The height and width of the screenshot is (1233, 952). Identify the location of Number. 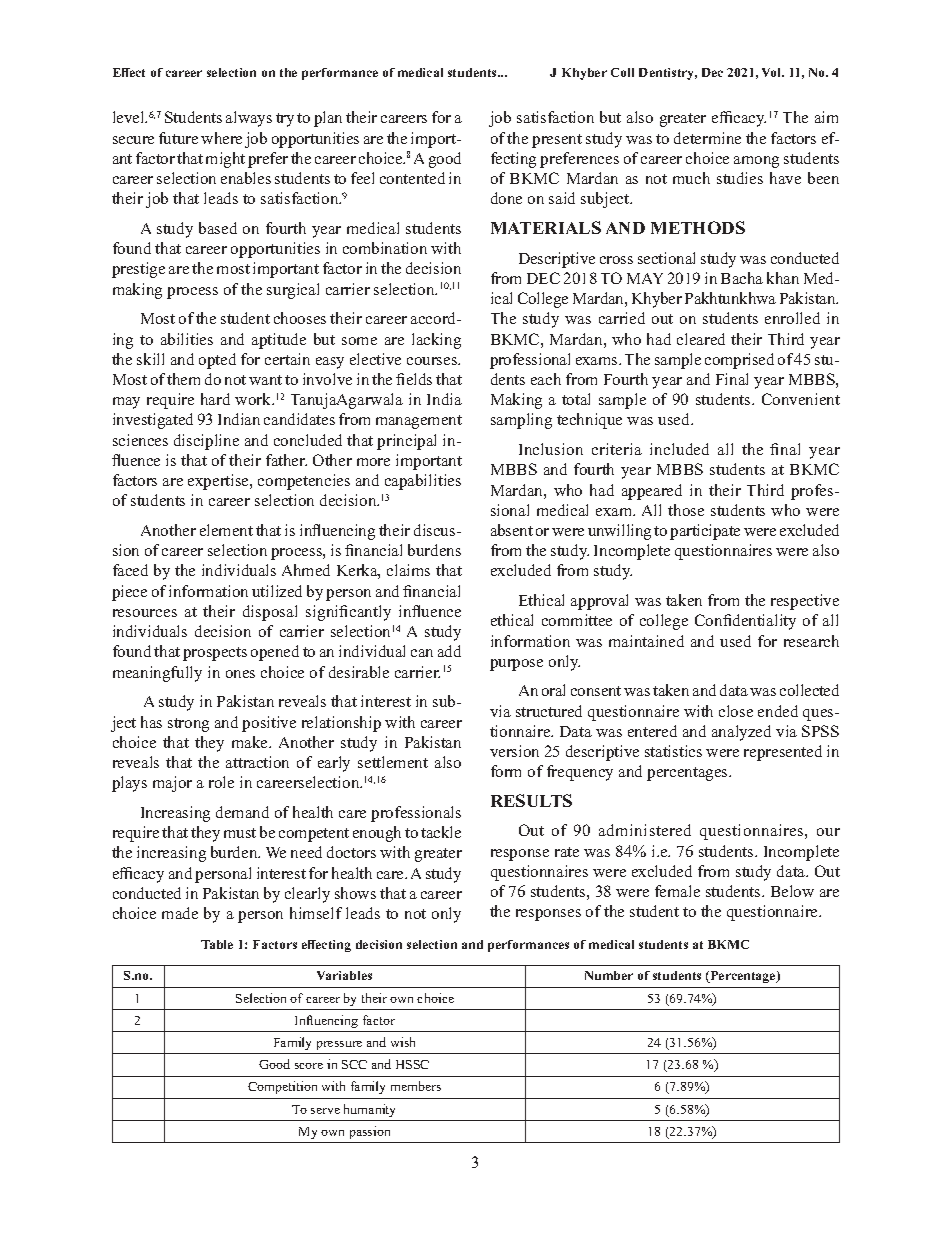
(609, 975).
